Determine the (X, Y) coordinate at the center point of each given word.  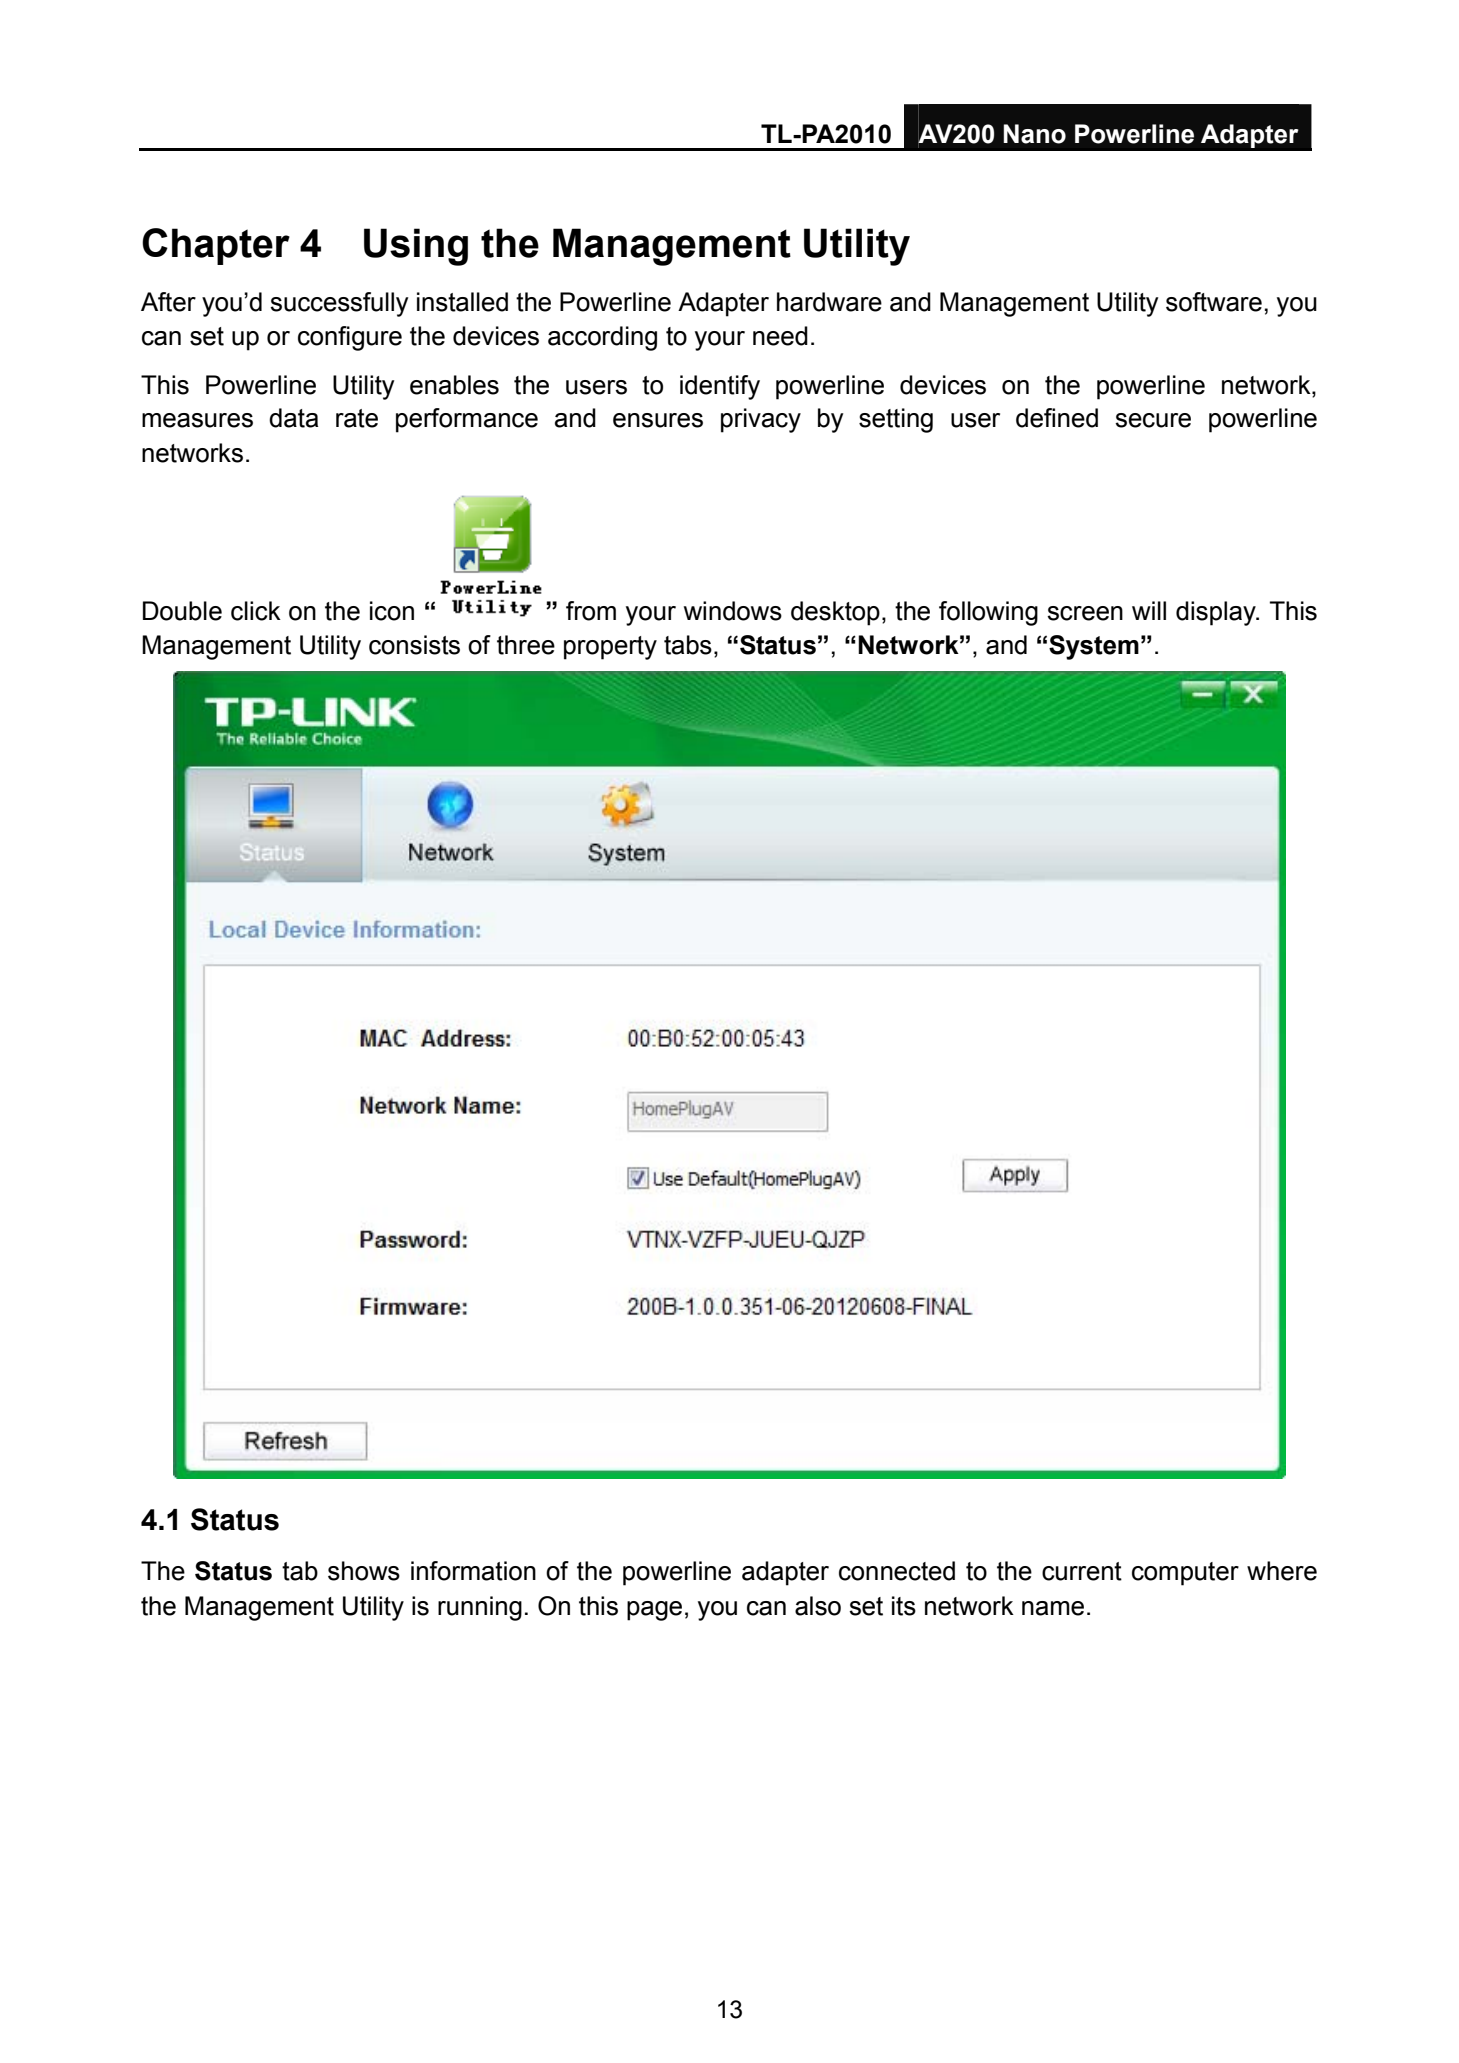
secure (1153, 420)
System (1094, 647)
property (610, 648)
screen (1085, 613)
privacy (761, 420)
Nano (1034, 134)
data (293, 418)
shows (364, 1571)
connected (897, 1571)
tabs (688, 645)
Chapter (216, 246)
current (1082, 1571)
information (473, 1571)
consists (414, 645)
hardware (829, 302)
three (526, 645)
